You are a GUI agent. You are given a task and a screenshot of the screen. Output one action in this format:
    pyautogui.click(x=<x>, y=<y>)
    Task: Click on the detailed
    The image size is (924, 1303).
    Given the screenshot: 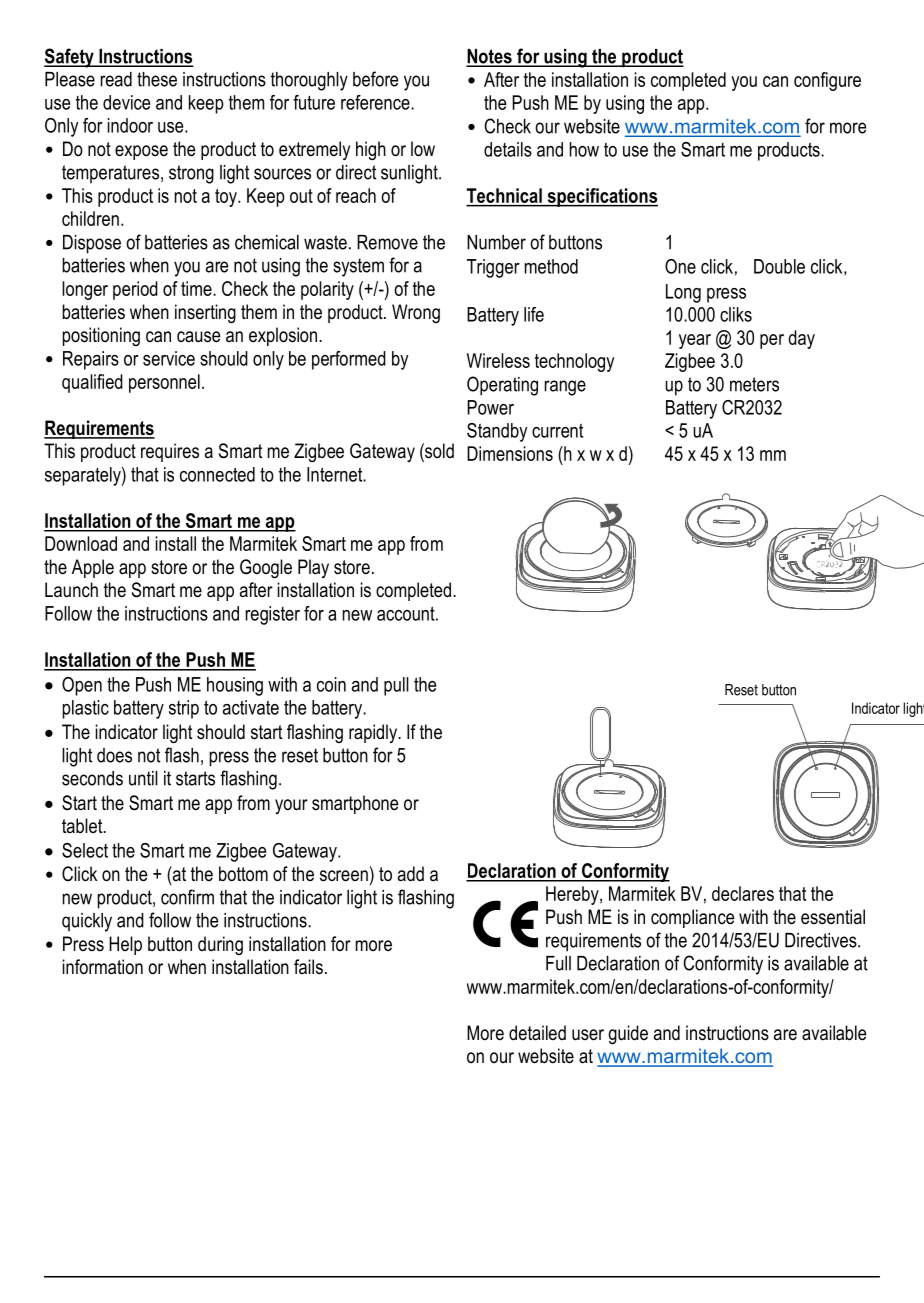 What is the action you would take?
    pyautogui.click(x=537, y=1033)
